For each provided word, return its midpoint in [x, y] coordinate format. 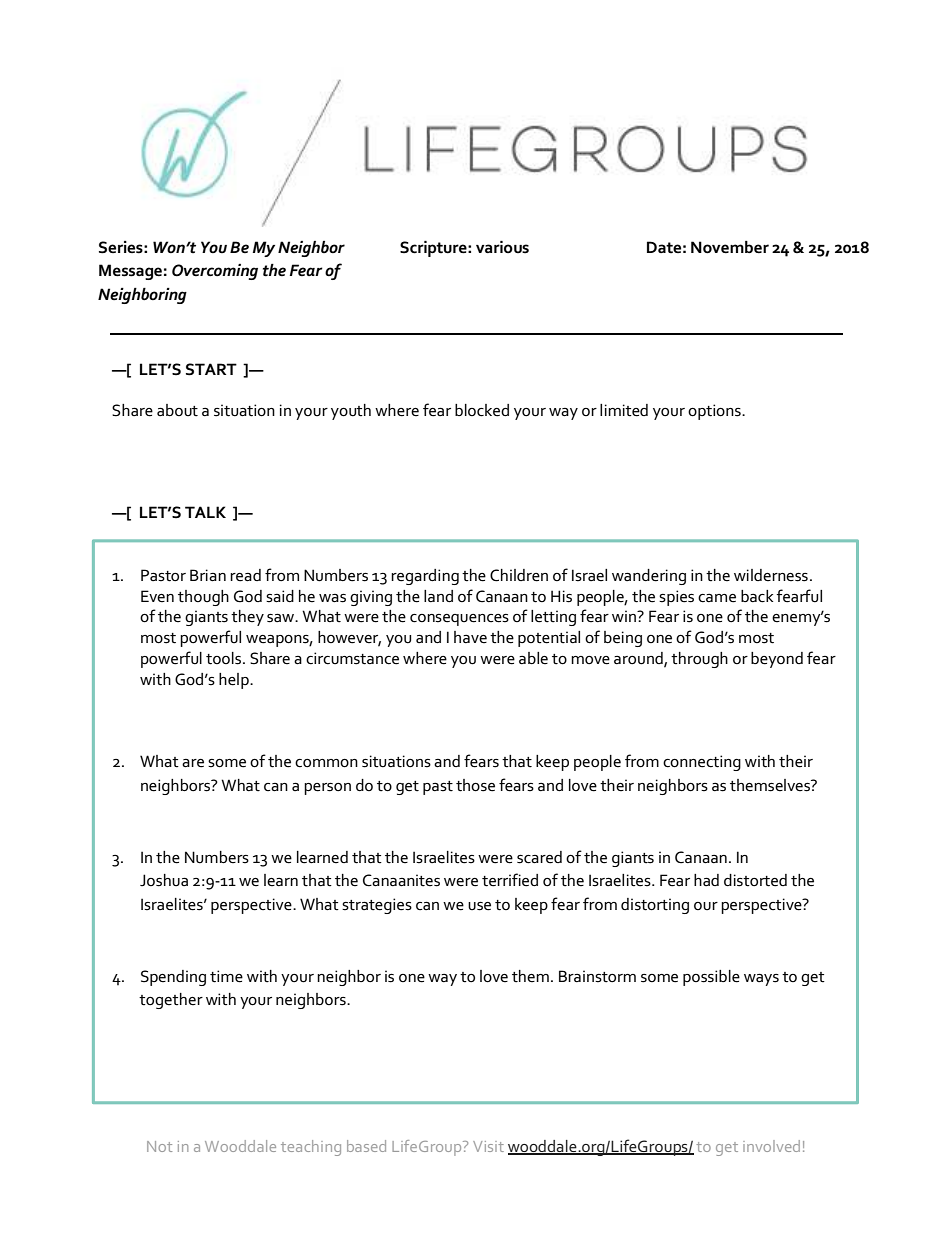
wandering [649, 577]
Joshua [164, 880]
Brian [208, 575]
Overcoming [215, 272]
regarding [425, 577]
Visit [488, 1146]
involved [771, 1146]
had [706, 880]
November [730, 247]
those [475, 785]
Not [159, 1146]
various [502, 247]
